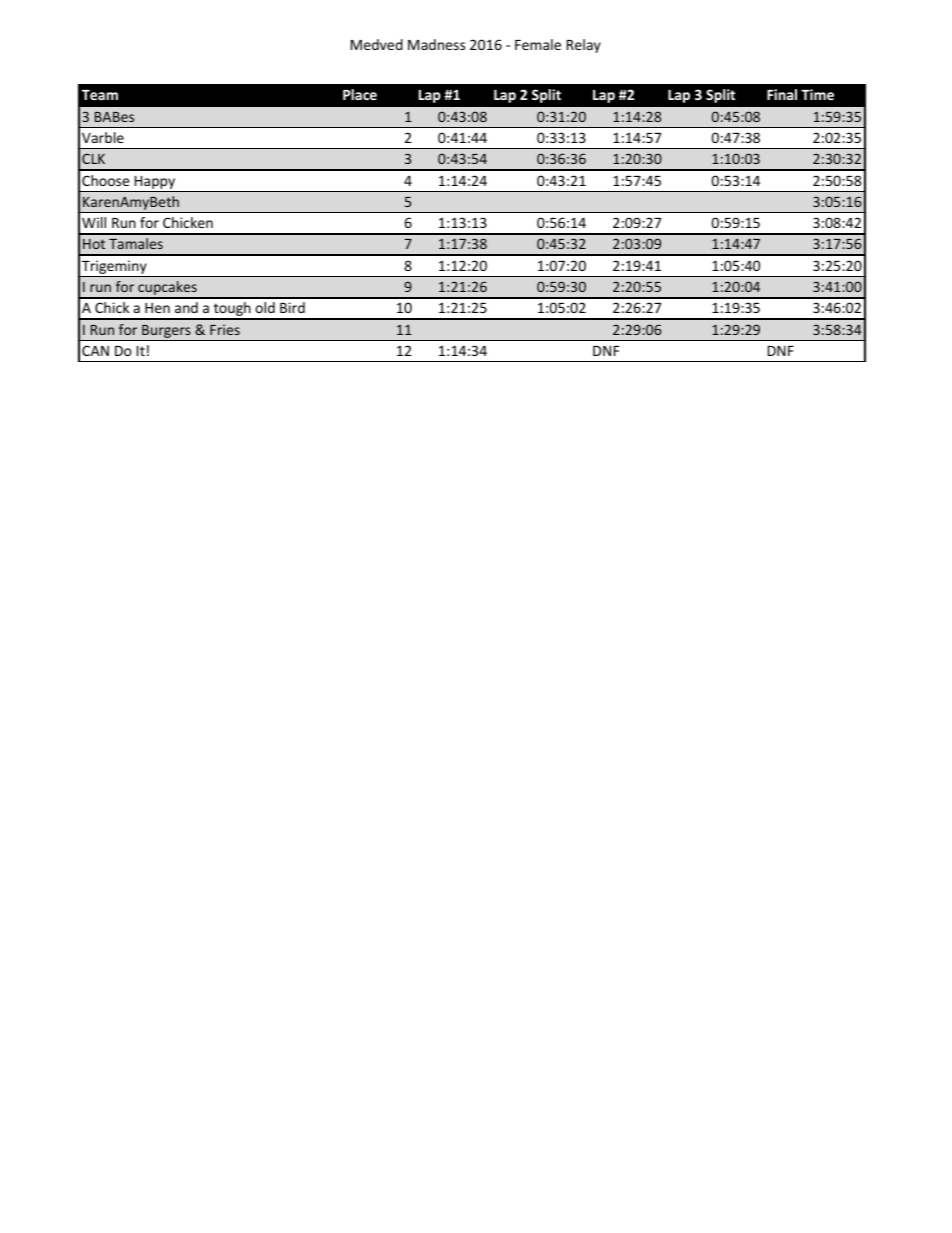 The height and width of the screenshot is (1233, 952). Describe the element at coordinates (584, 46) in the screenshot. I see `Relay` at that location.
